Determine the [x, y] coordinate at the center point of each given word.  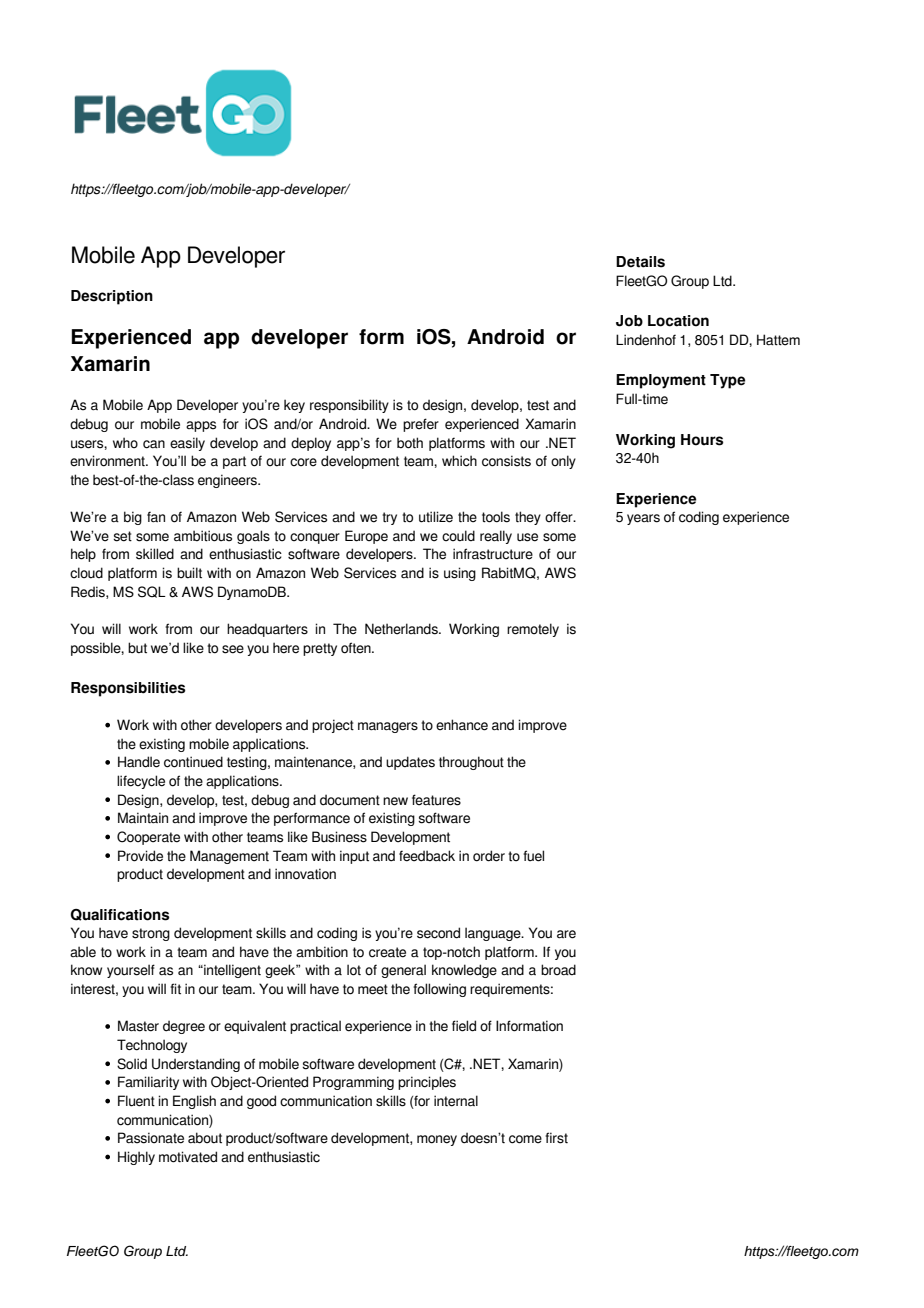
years [643, 519]
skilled [155, 554]
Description [112, 297]
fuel [533, 856]
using [460, 574]
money [437, 1140]
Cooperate [148, 838]
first [556, 1138]
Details [640, 262]
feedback [427, 856]
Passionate [151, 1138]
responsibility [349, 406]
